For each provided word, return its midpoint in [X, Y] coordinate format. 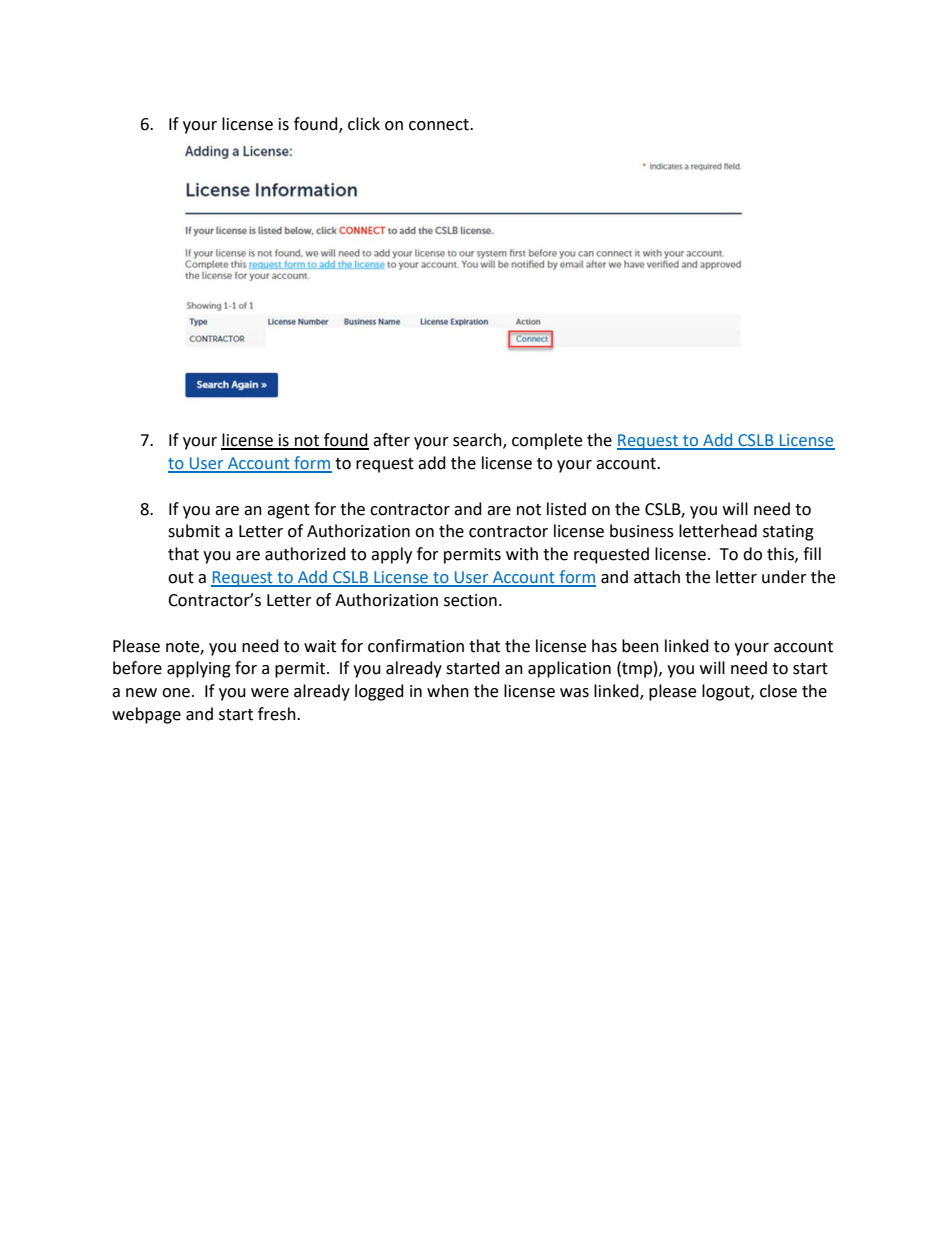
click [364, 124]
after [391, 440]
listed [566, 509]
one [176, 693]
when [448, 691]
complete [547, 441]
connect [440, 125]
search [478, 441]
